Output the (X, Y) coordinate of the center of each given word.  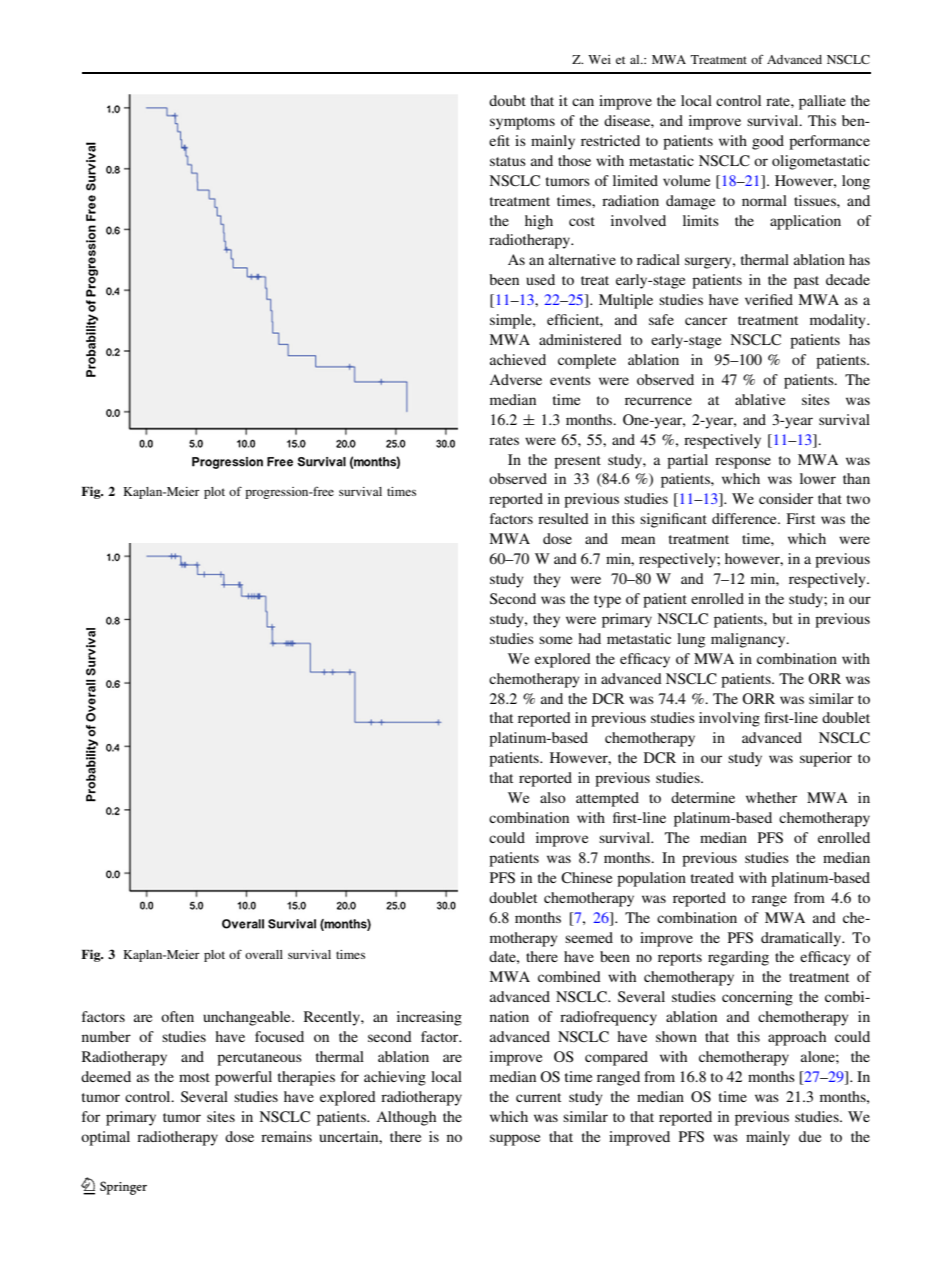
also (553, 797)
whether (771, 797)
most (194, 1077)
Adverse (515, 379)
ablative (760, 399)
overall (264, 954)
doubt (507, 100)
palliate (822, 102)
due (810, 1136)
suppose (515, 1140)
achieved (518, 359)
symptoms (522, 123)
